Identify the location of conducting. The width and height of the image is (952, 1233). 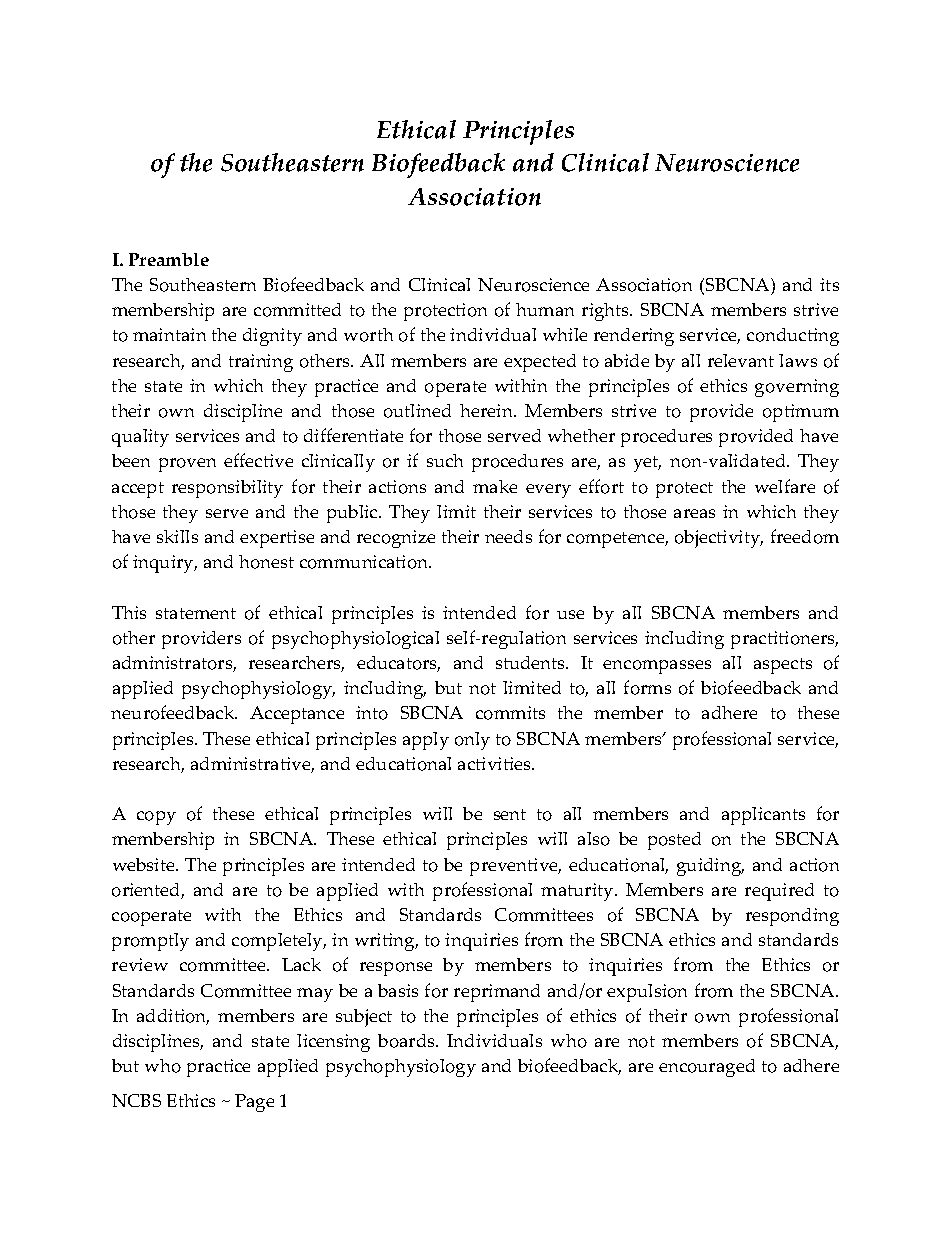
(793, 337).
